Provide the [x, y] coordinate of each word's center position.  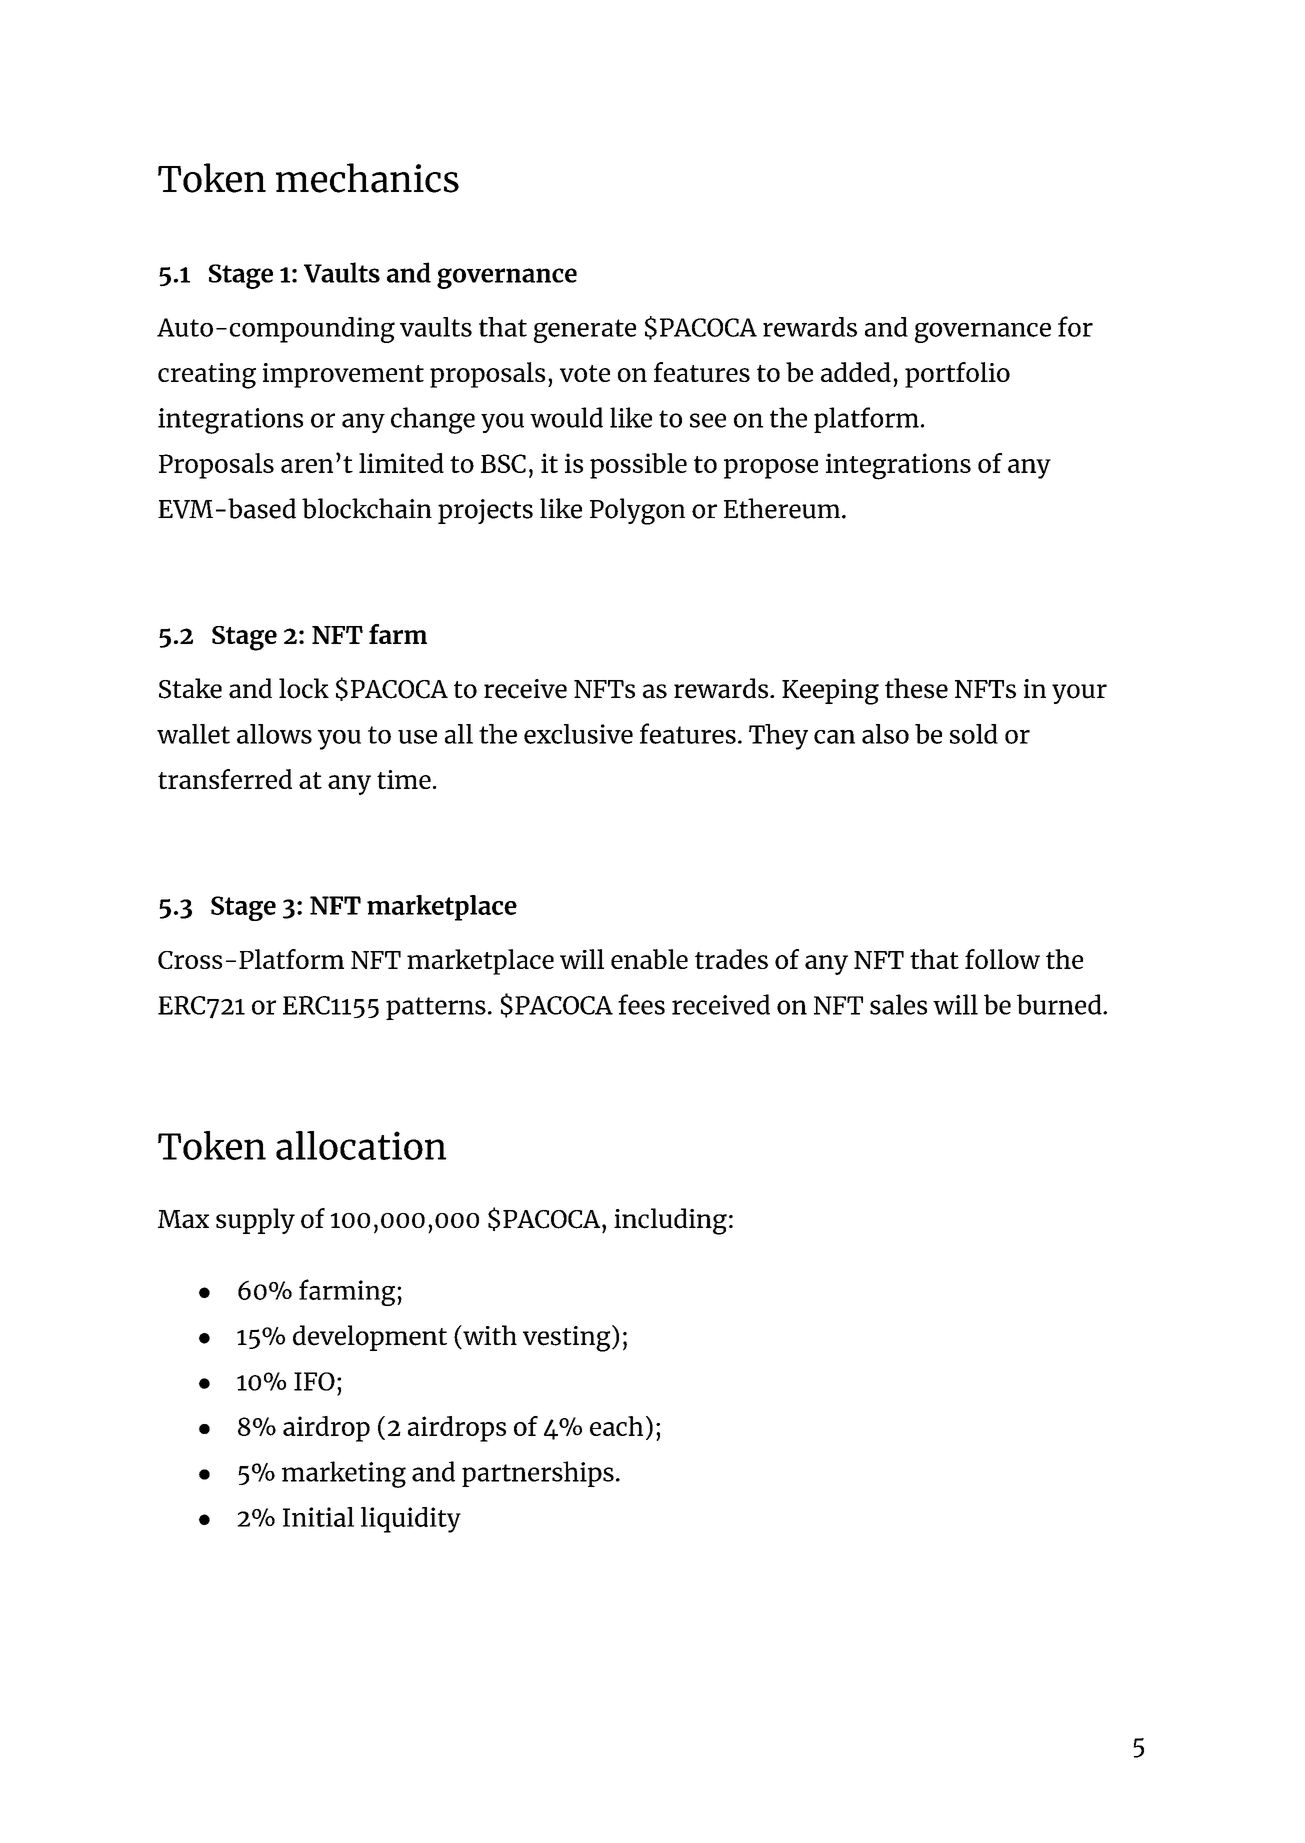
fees [641, 1004]
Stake [190, 688]
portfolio [957, 375]
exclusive [578, 734]
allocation [361, 1145]
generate [585, 331]
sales [898, 1004]
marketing [344, 1474]
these [916, 688]
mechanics [367, 178]
